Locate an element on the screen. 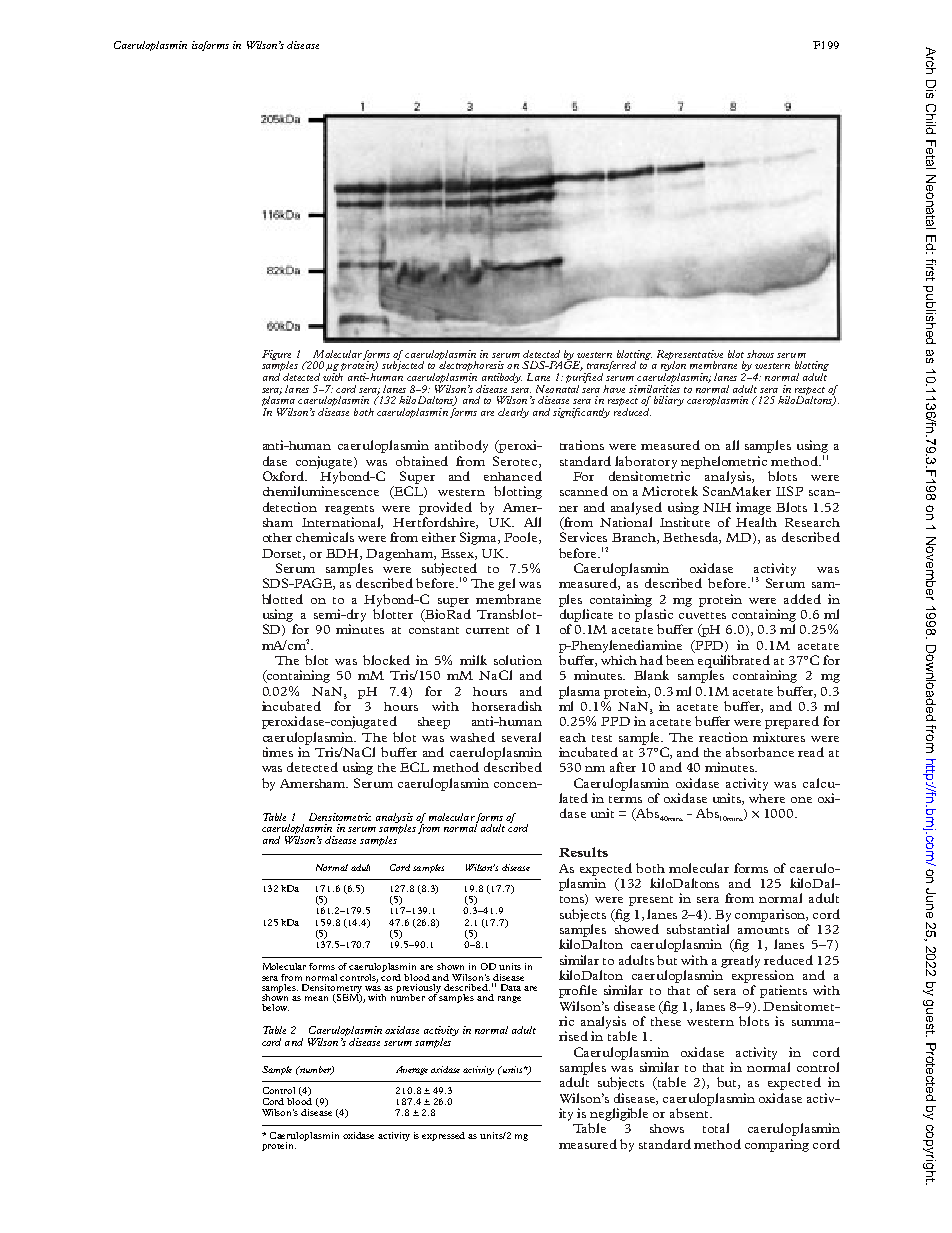 Image resolution: width=952 pixels, height=1233 pixels. mean is located at coordinates (316, 998).
